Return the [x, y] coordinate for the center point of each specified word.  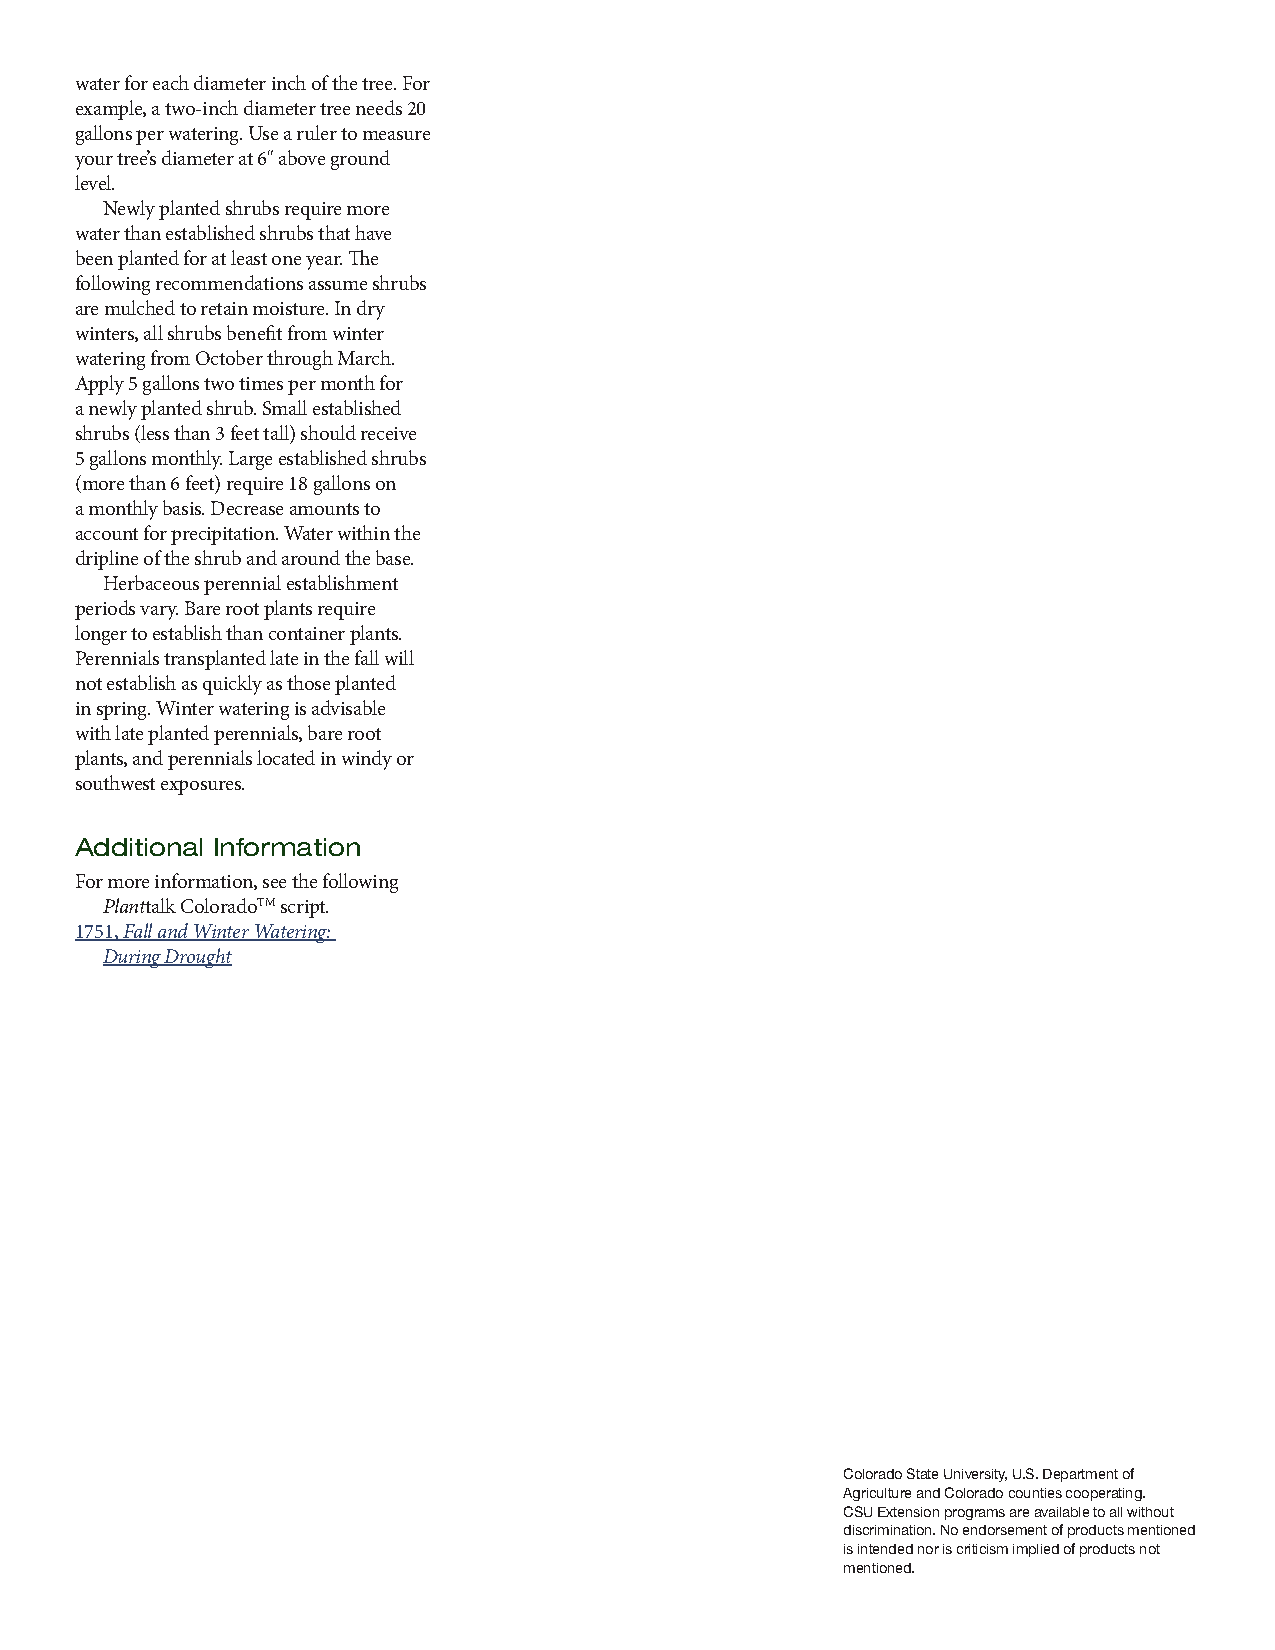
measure [396, 135]
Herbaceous [151, 582]
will [399, 657]
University [975, 1475]
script [304, 909]
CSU [858, 1511]
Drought [197, 958]
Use [263, 133]
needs [379, 107]
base [394, 557]
